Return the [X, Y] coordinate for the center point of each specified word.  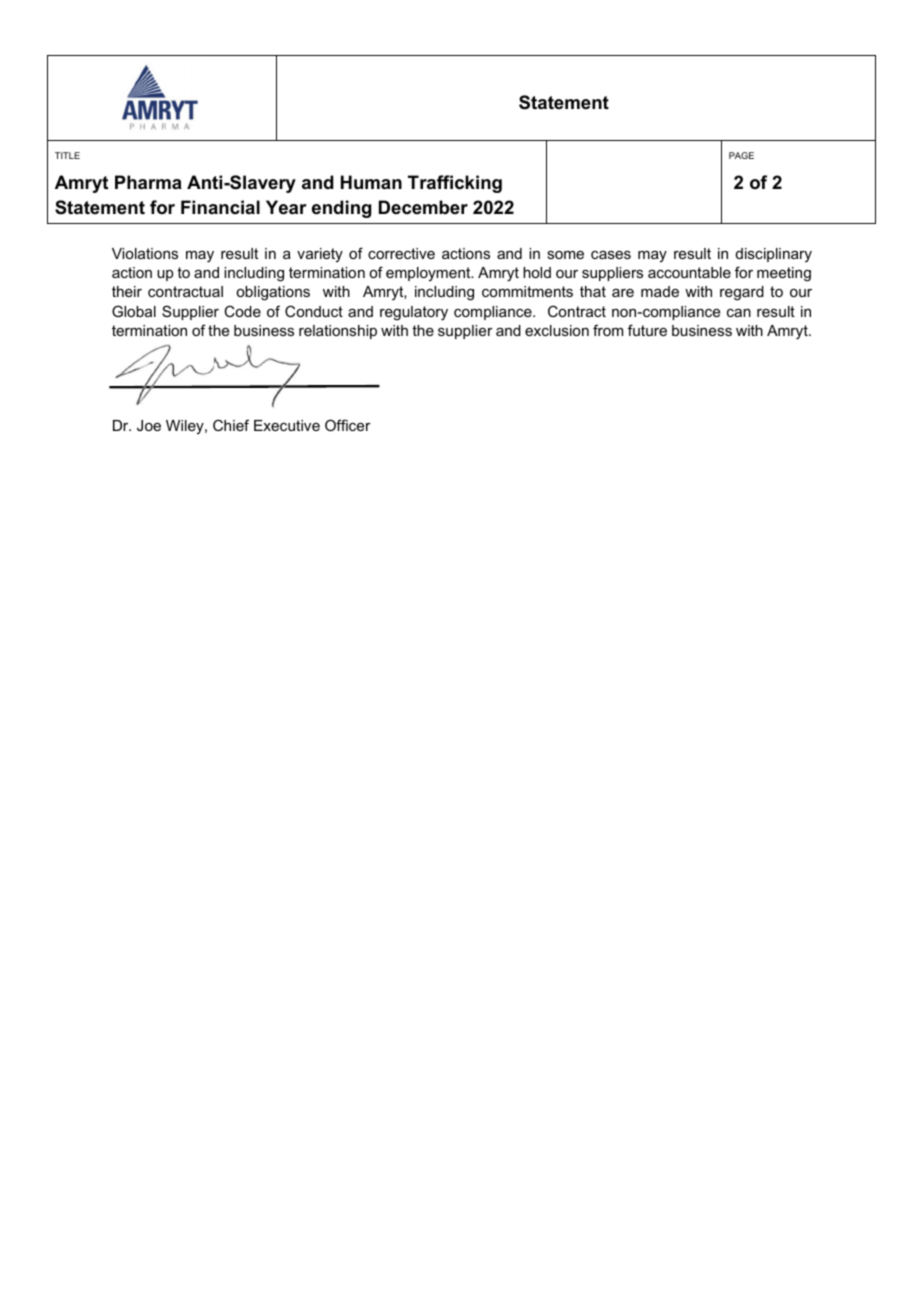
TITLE [67, 155]
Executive [287, 425]
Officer [348, 425]
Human [371, 182]
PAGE [741, 155]
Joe [149, 425]
